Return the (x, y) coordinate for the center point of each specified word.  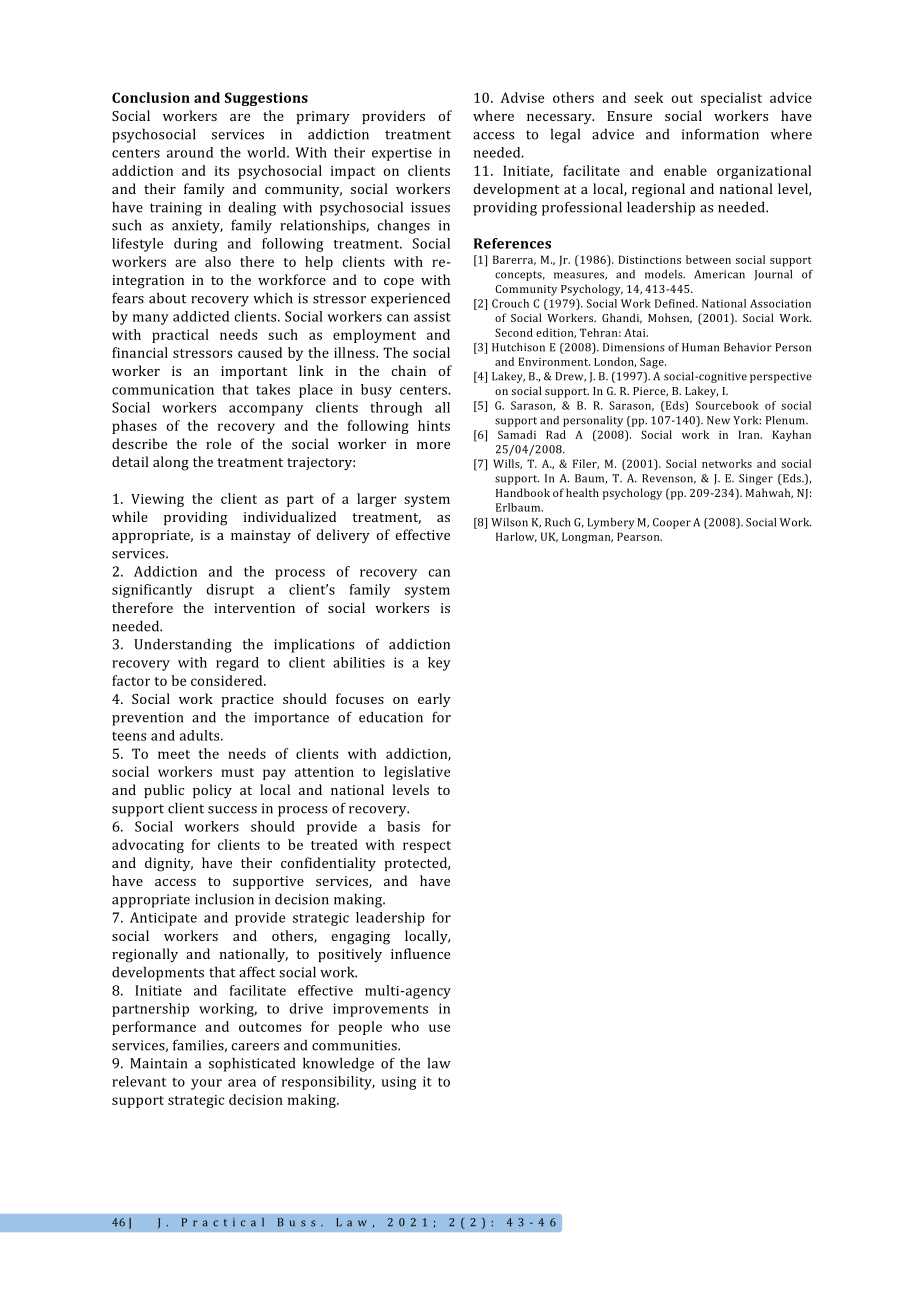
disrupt (230, 591)
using (398, 1083)
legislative (417, 773)
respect (427, 847)
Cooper (672, 523)
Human (700, 347)
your (206, 1084)
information (720, 134)
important (254, 372)
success (232, 810)
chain (408, 370)
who (405, 1026)
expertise (402, 154)
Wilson (509, 522)
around (190, 152)
